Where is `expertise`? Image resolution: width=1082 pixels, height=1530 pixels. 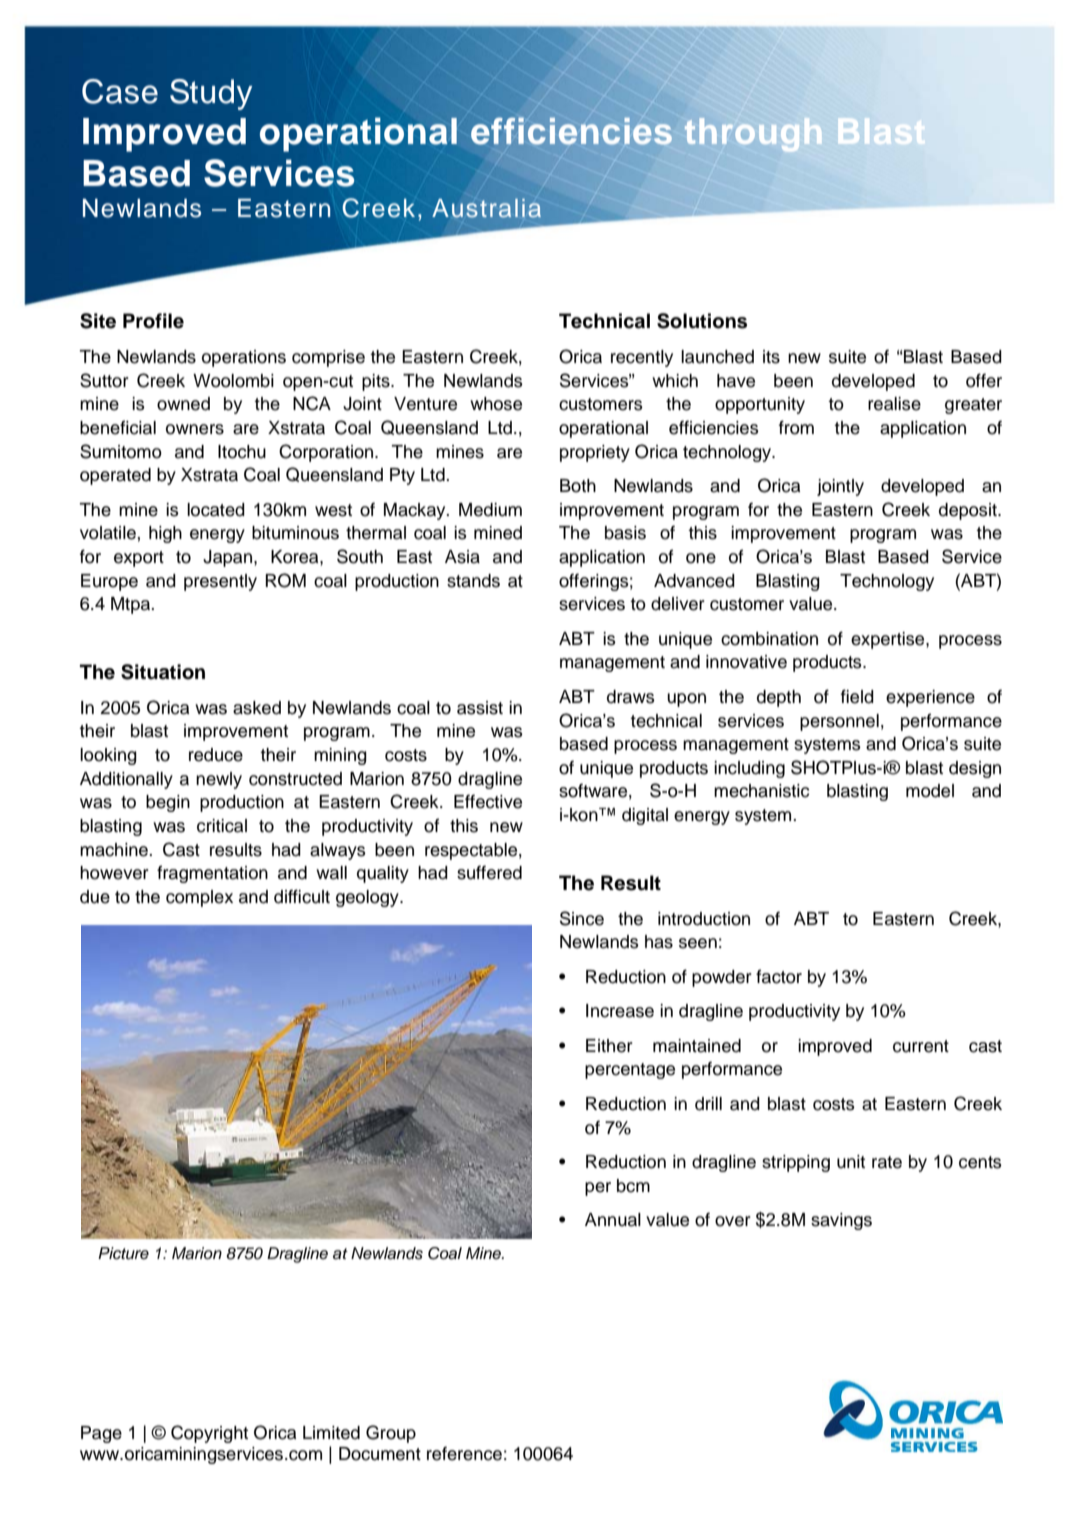 expertise is located at coordinates (889, 640).
